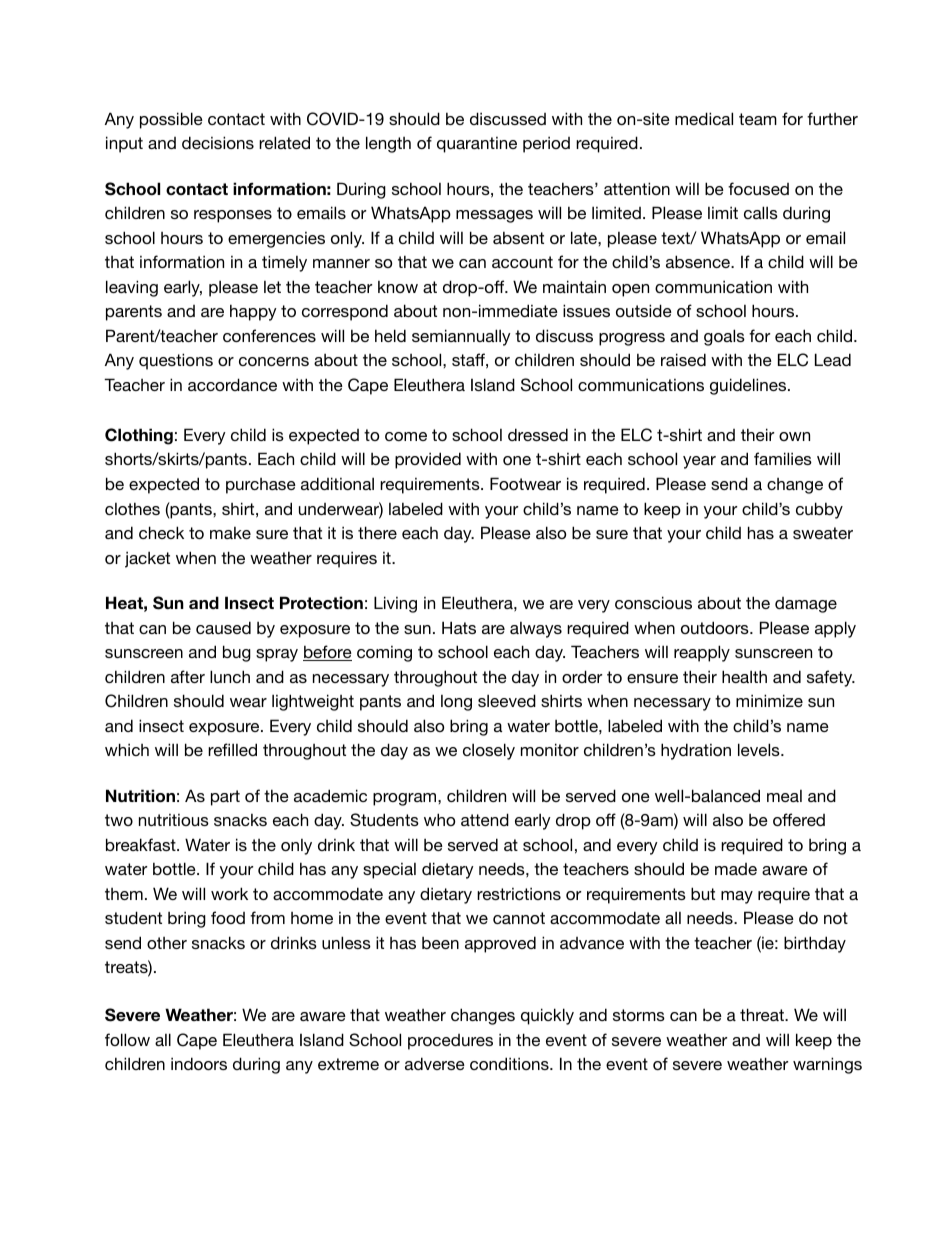 The image size is (952, 1233). Describe the element at coordinates (477, 145) in the screenshot. I see `quarantine` at that location.
